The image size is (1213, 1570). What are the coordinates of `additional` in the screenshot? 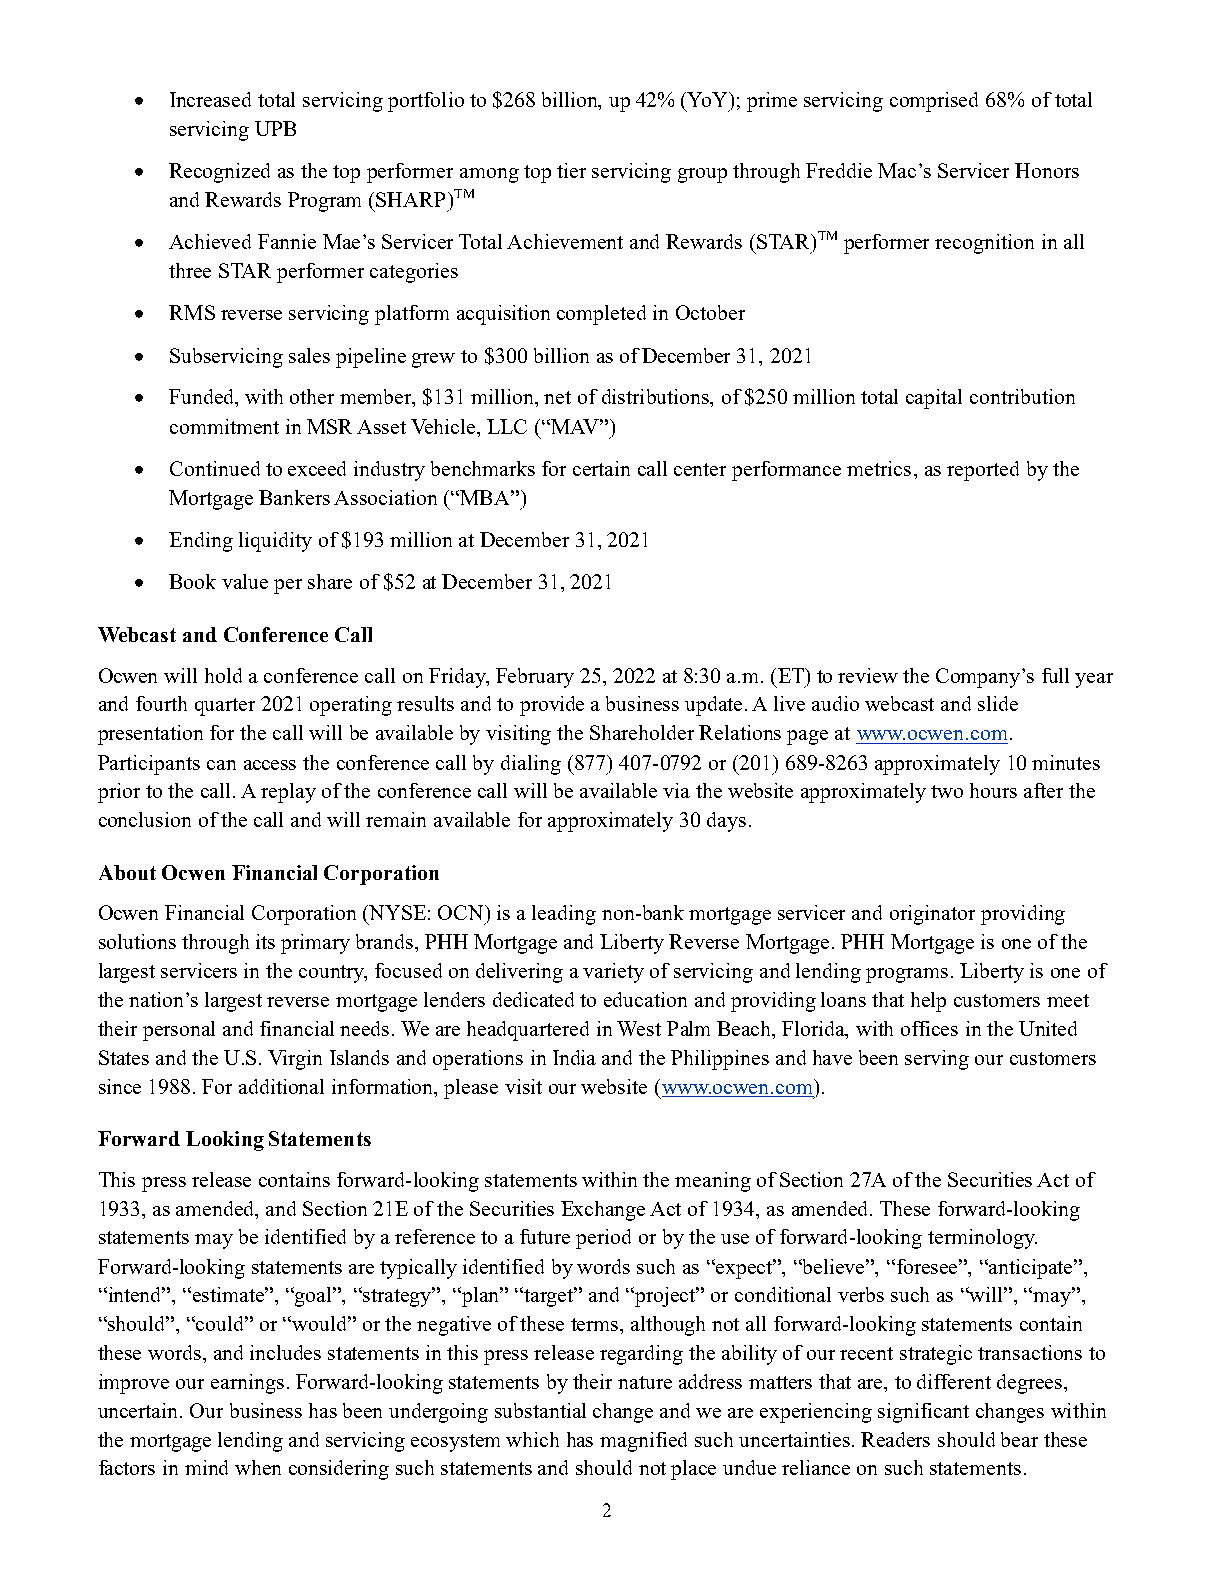 It's located at (281, 1086).
